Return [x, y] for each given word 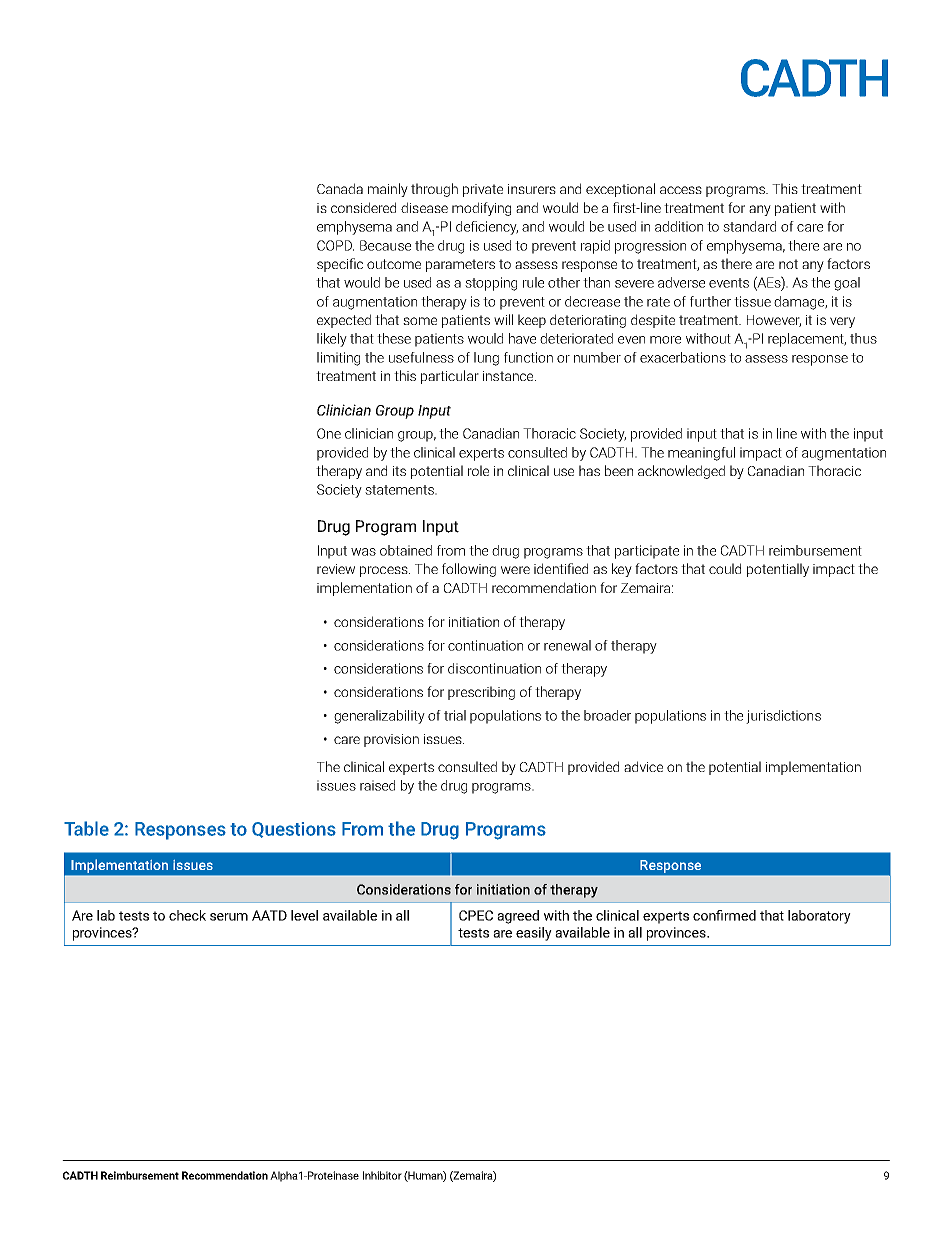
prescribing [481, 693]
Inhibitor [382, 1175]
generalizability [379, 717]
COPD [335, 245]
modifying [481, 209]
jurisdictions [783, 717]
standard [749, 226]
